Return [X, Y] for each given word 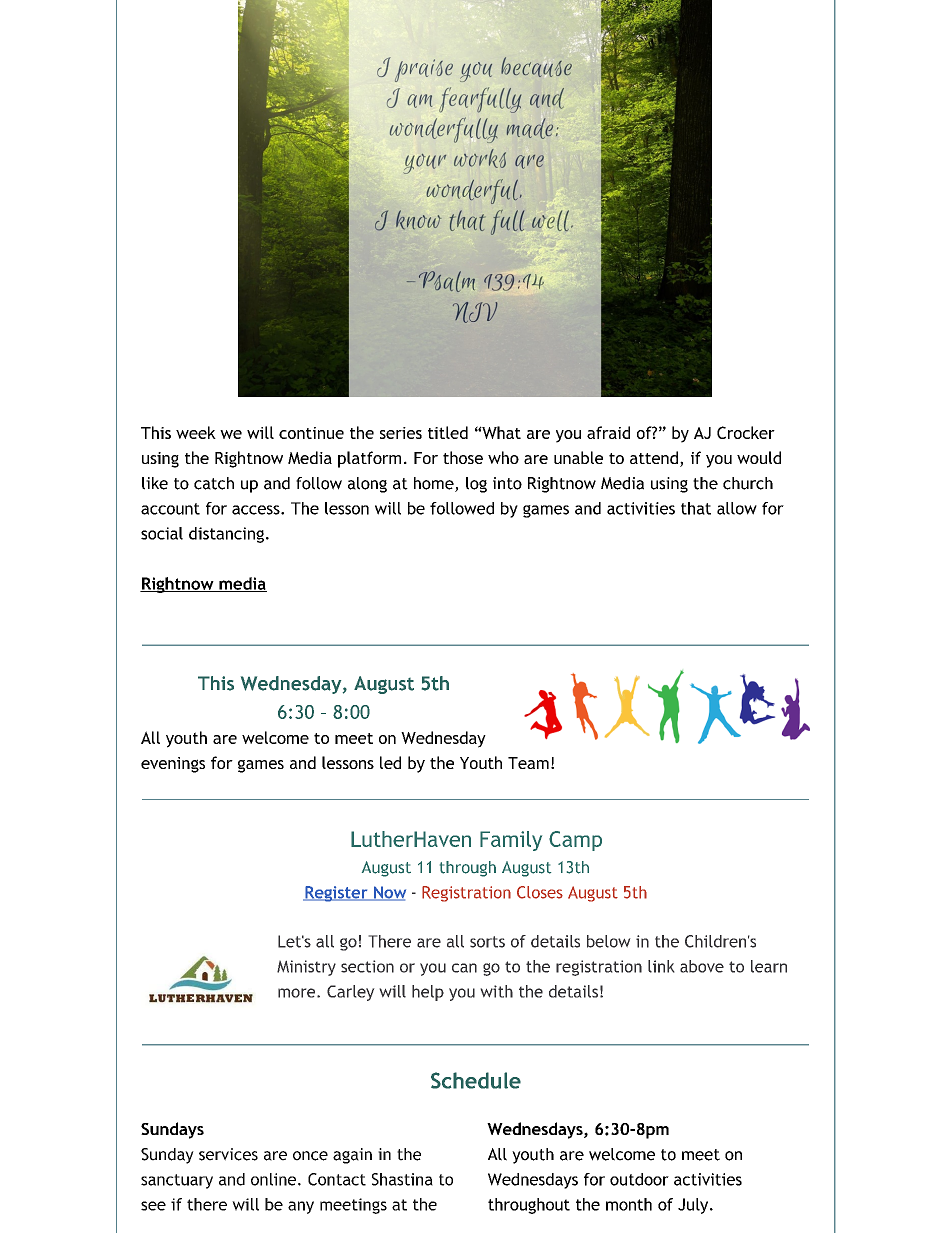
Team [528, 763]
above [702, 966]
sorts [487, 942]
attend [654, 457]
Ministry [306, 968]
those [463, 457]
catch [214, 483]
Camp [575, 841]
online [273, 1179]
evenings [173, 765]
